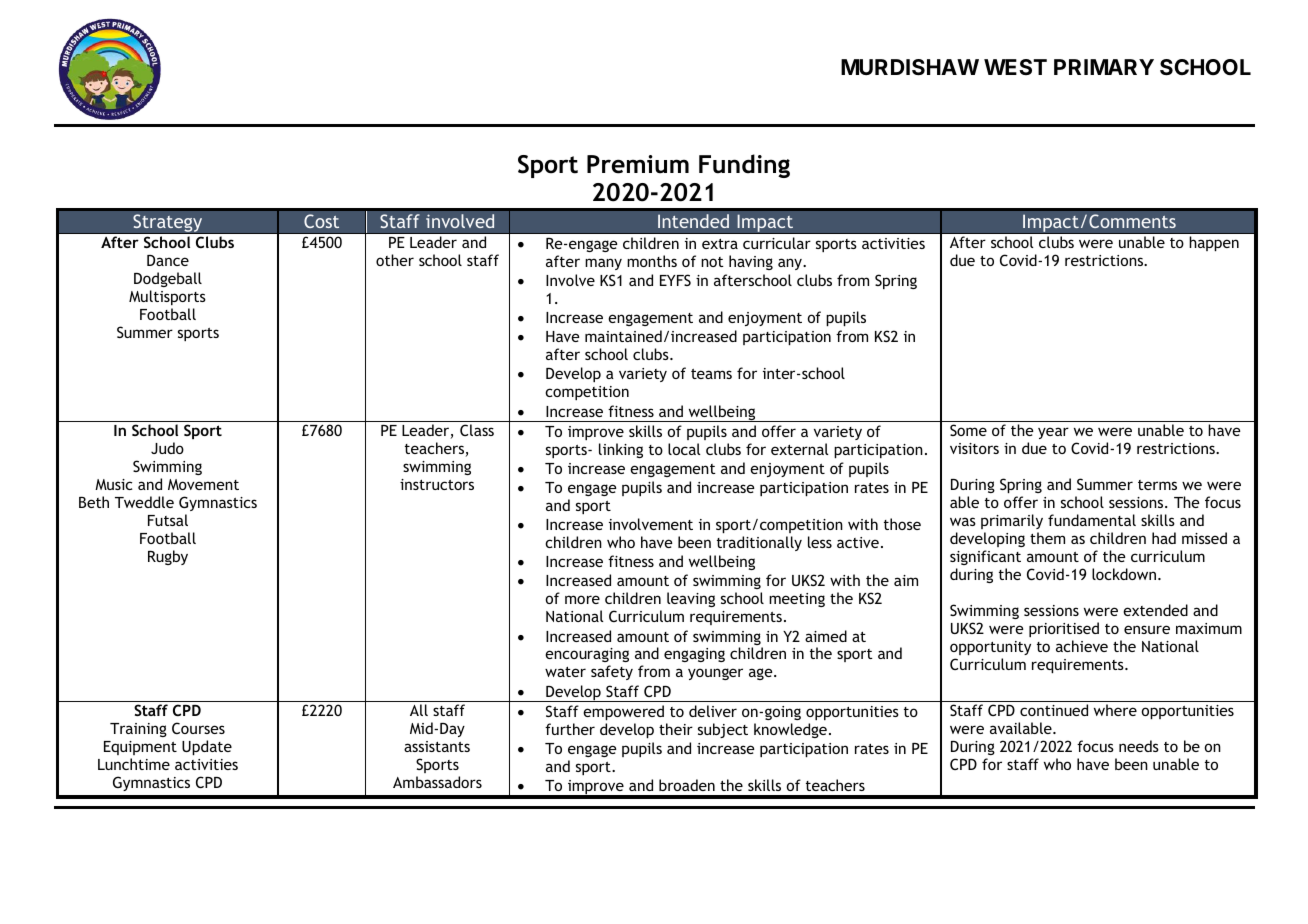 This document has width=1308, height=924. Describe the element at coordinates (321, 221) in the document. I see `Cost` at that location.
